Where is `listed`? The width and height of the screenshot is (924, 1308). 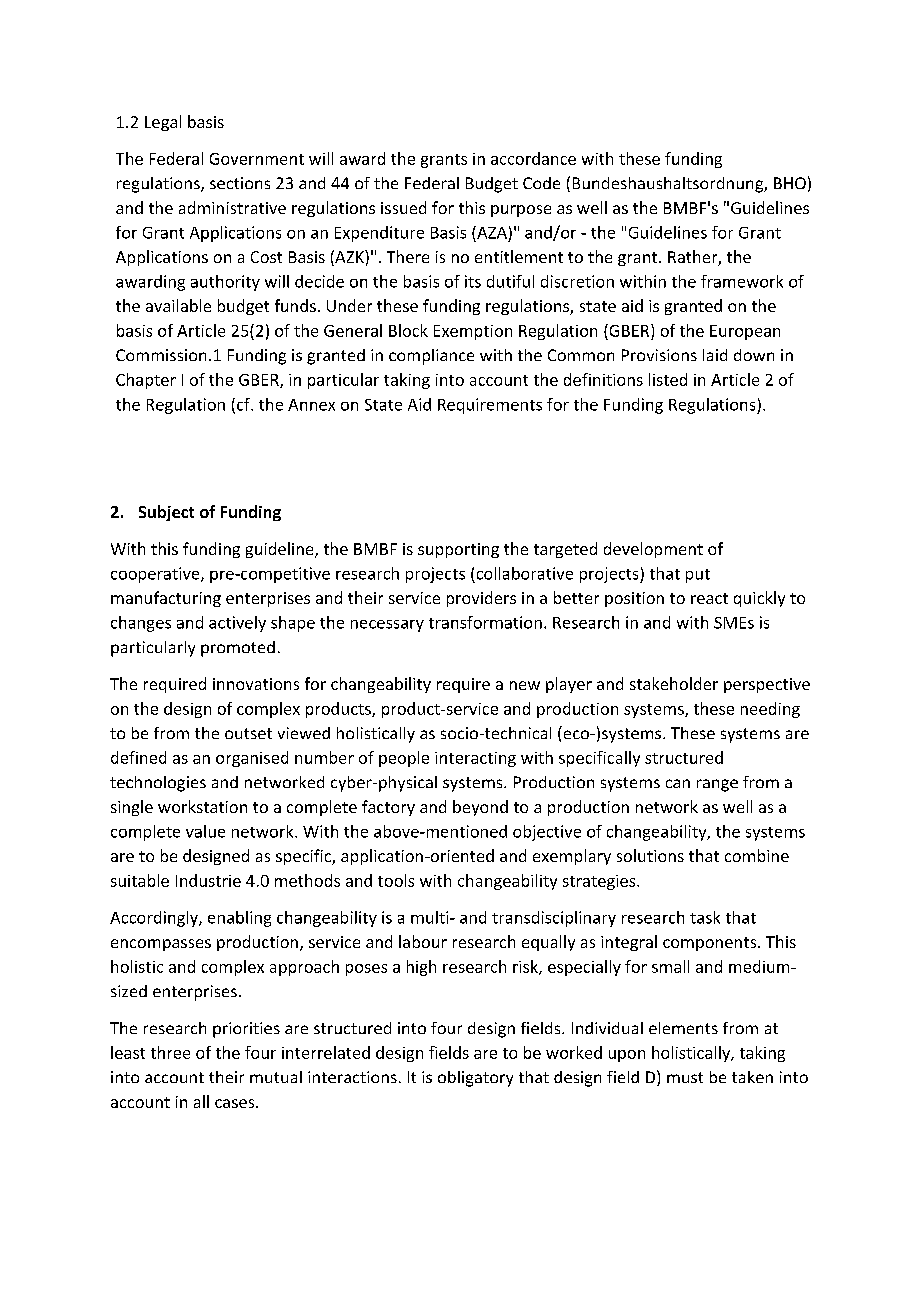 listed is located at coordinates (668, 379).
